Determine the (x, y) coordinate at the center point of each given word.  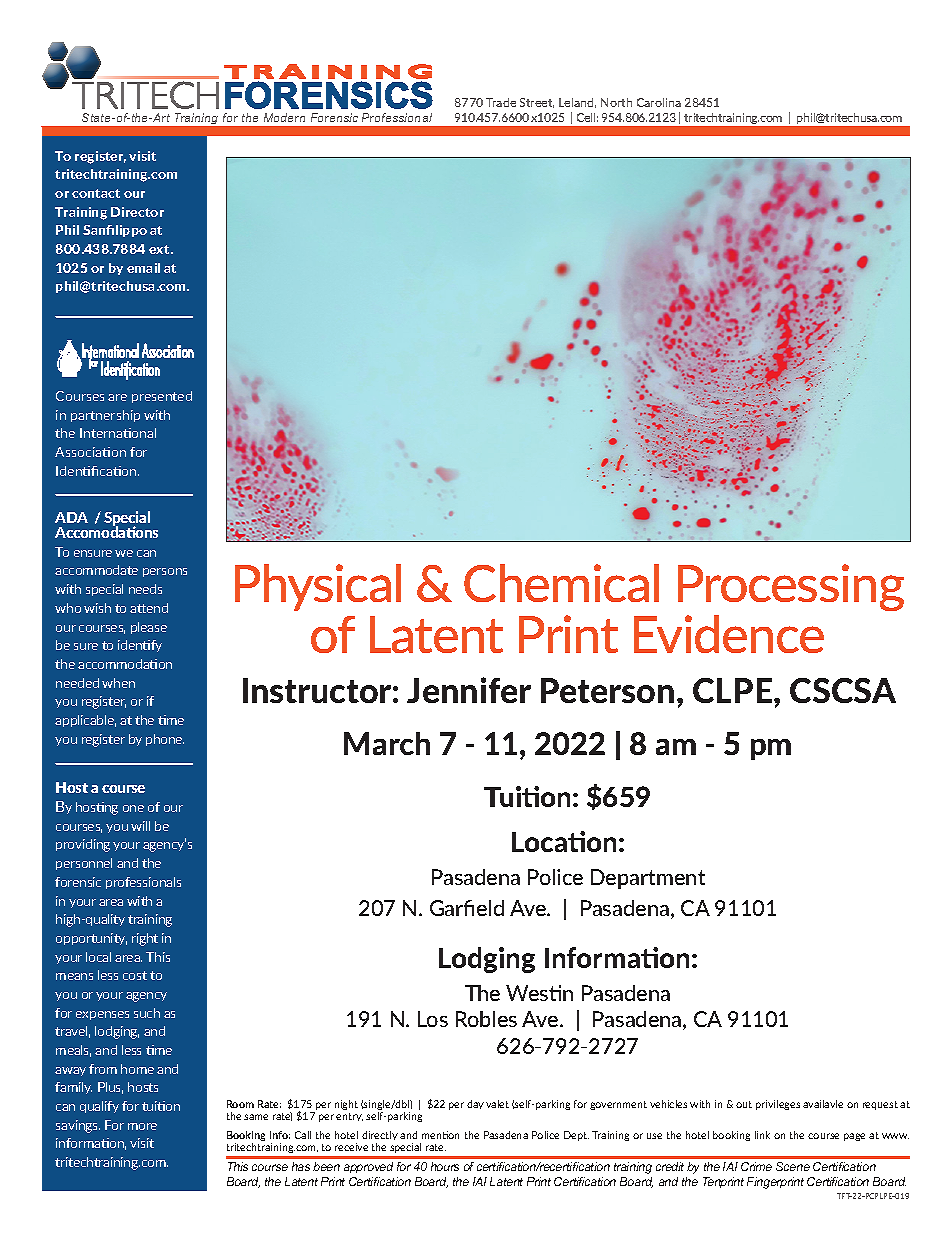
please (149, 628)
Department (648, 879)
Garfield (467, 908)
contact (96, 193)
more (142, 1126)
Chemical (561, 583)
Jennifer (469, 690)
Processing (791, 587)
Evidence (729, 634)
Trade (501, 102)
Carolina (659, 102)
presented (162, 397)
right (145, 939)
